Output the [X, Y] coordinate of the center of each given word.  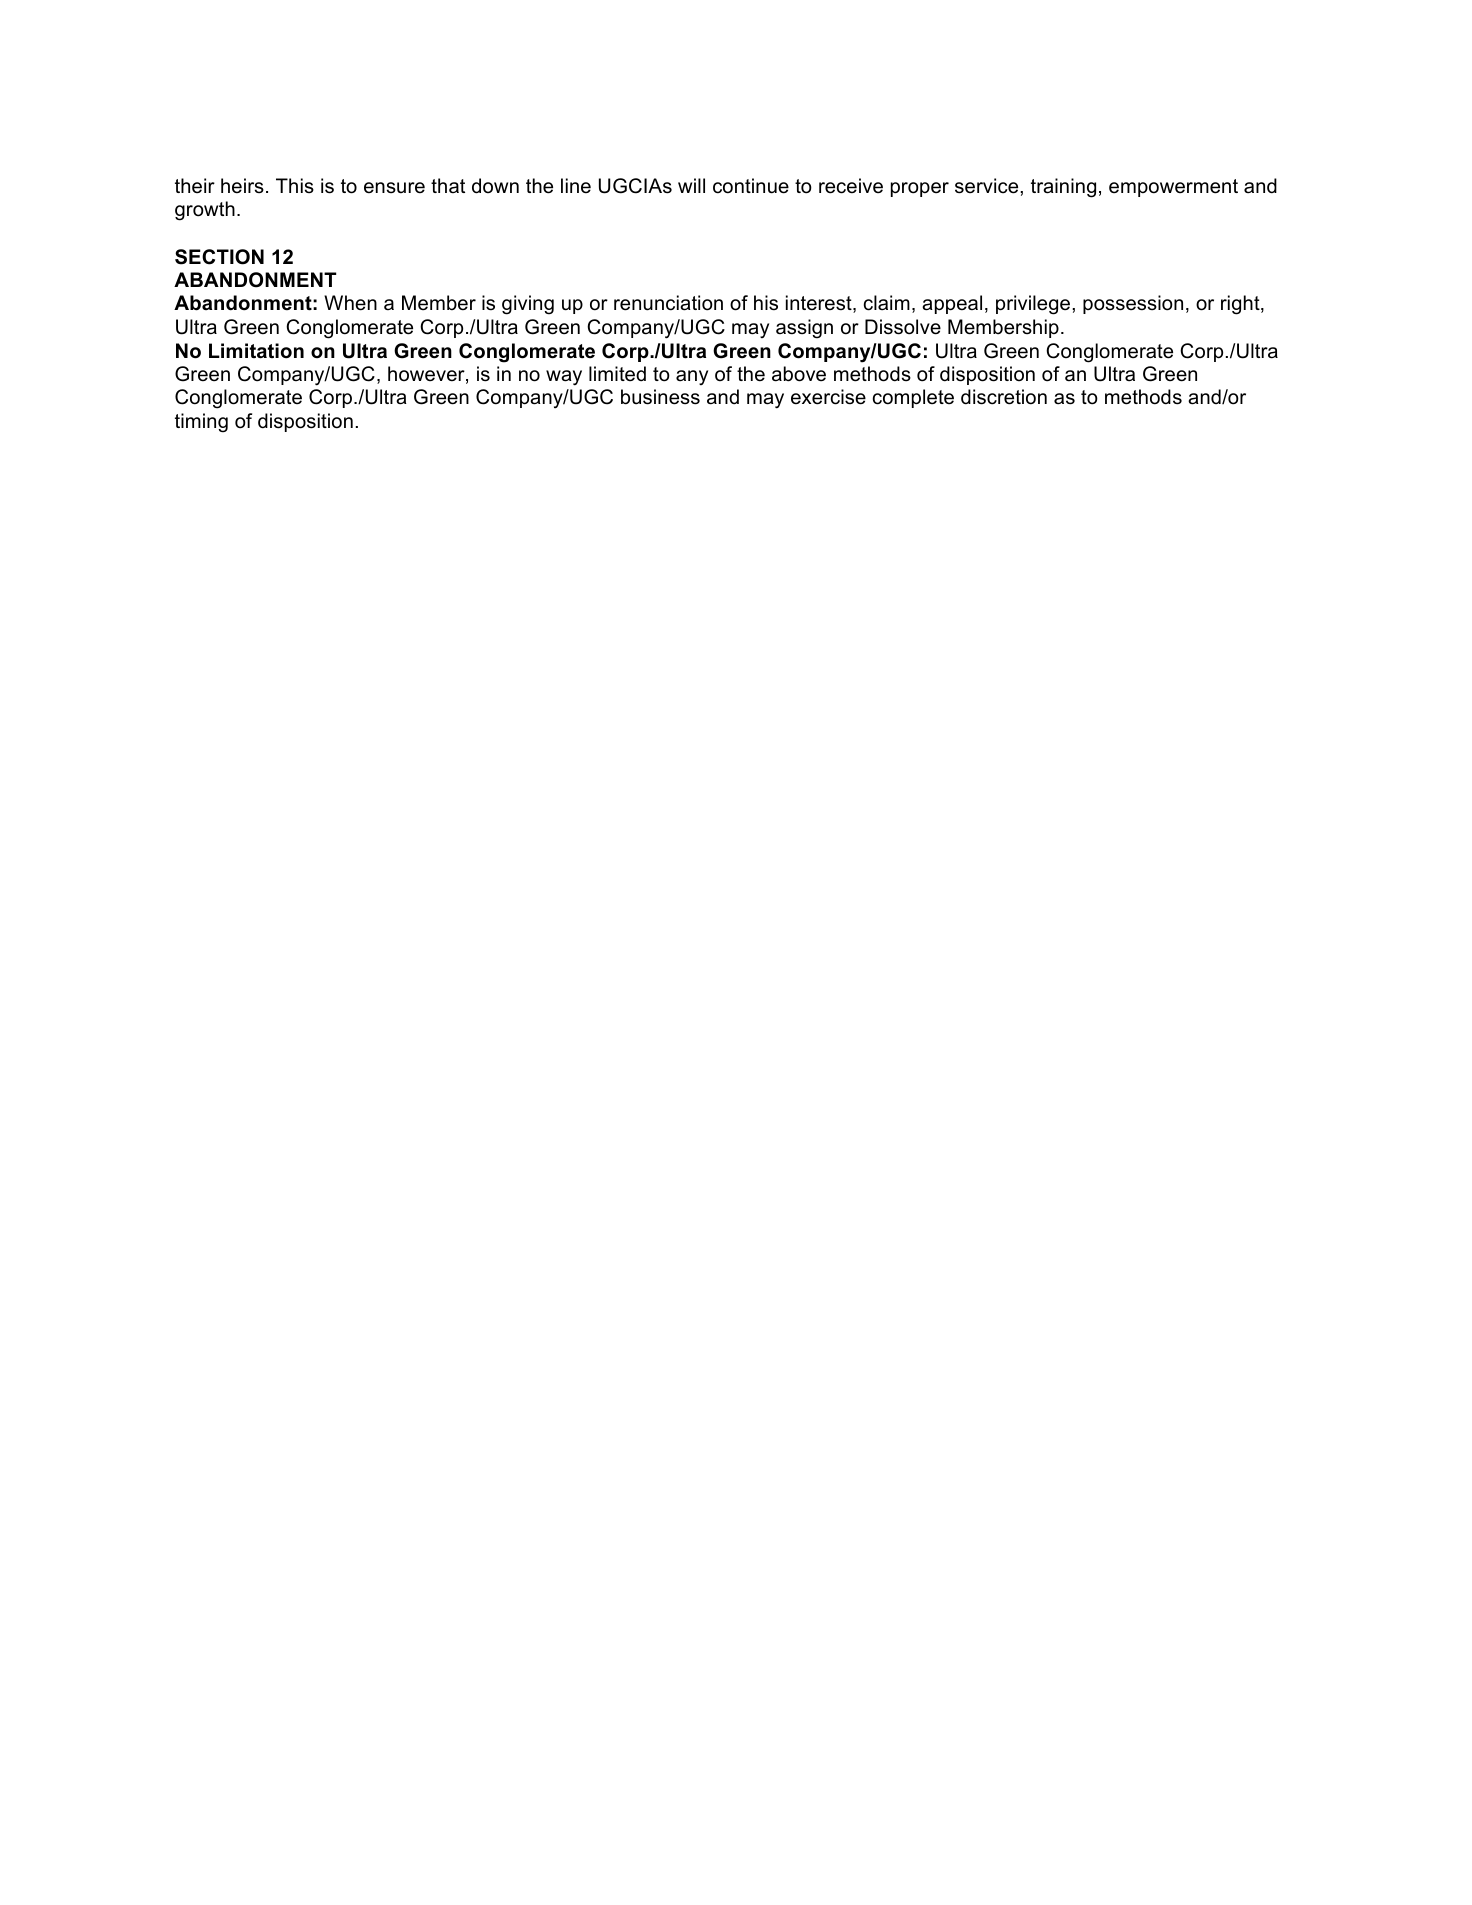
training [1063, 188]
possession [1133, 304]
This [295, 186]
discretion [1004, 397]
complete [913, 398]
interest [820, 304]
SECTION [219, 257]
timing [201, 423]
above [799, 374]
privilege [1034, 305]
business [660, 397]
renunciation [668, 303]
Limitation [256, 351]
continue [751, 186]
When [350, 303]
